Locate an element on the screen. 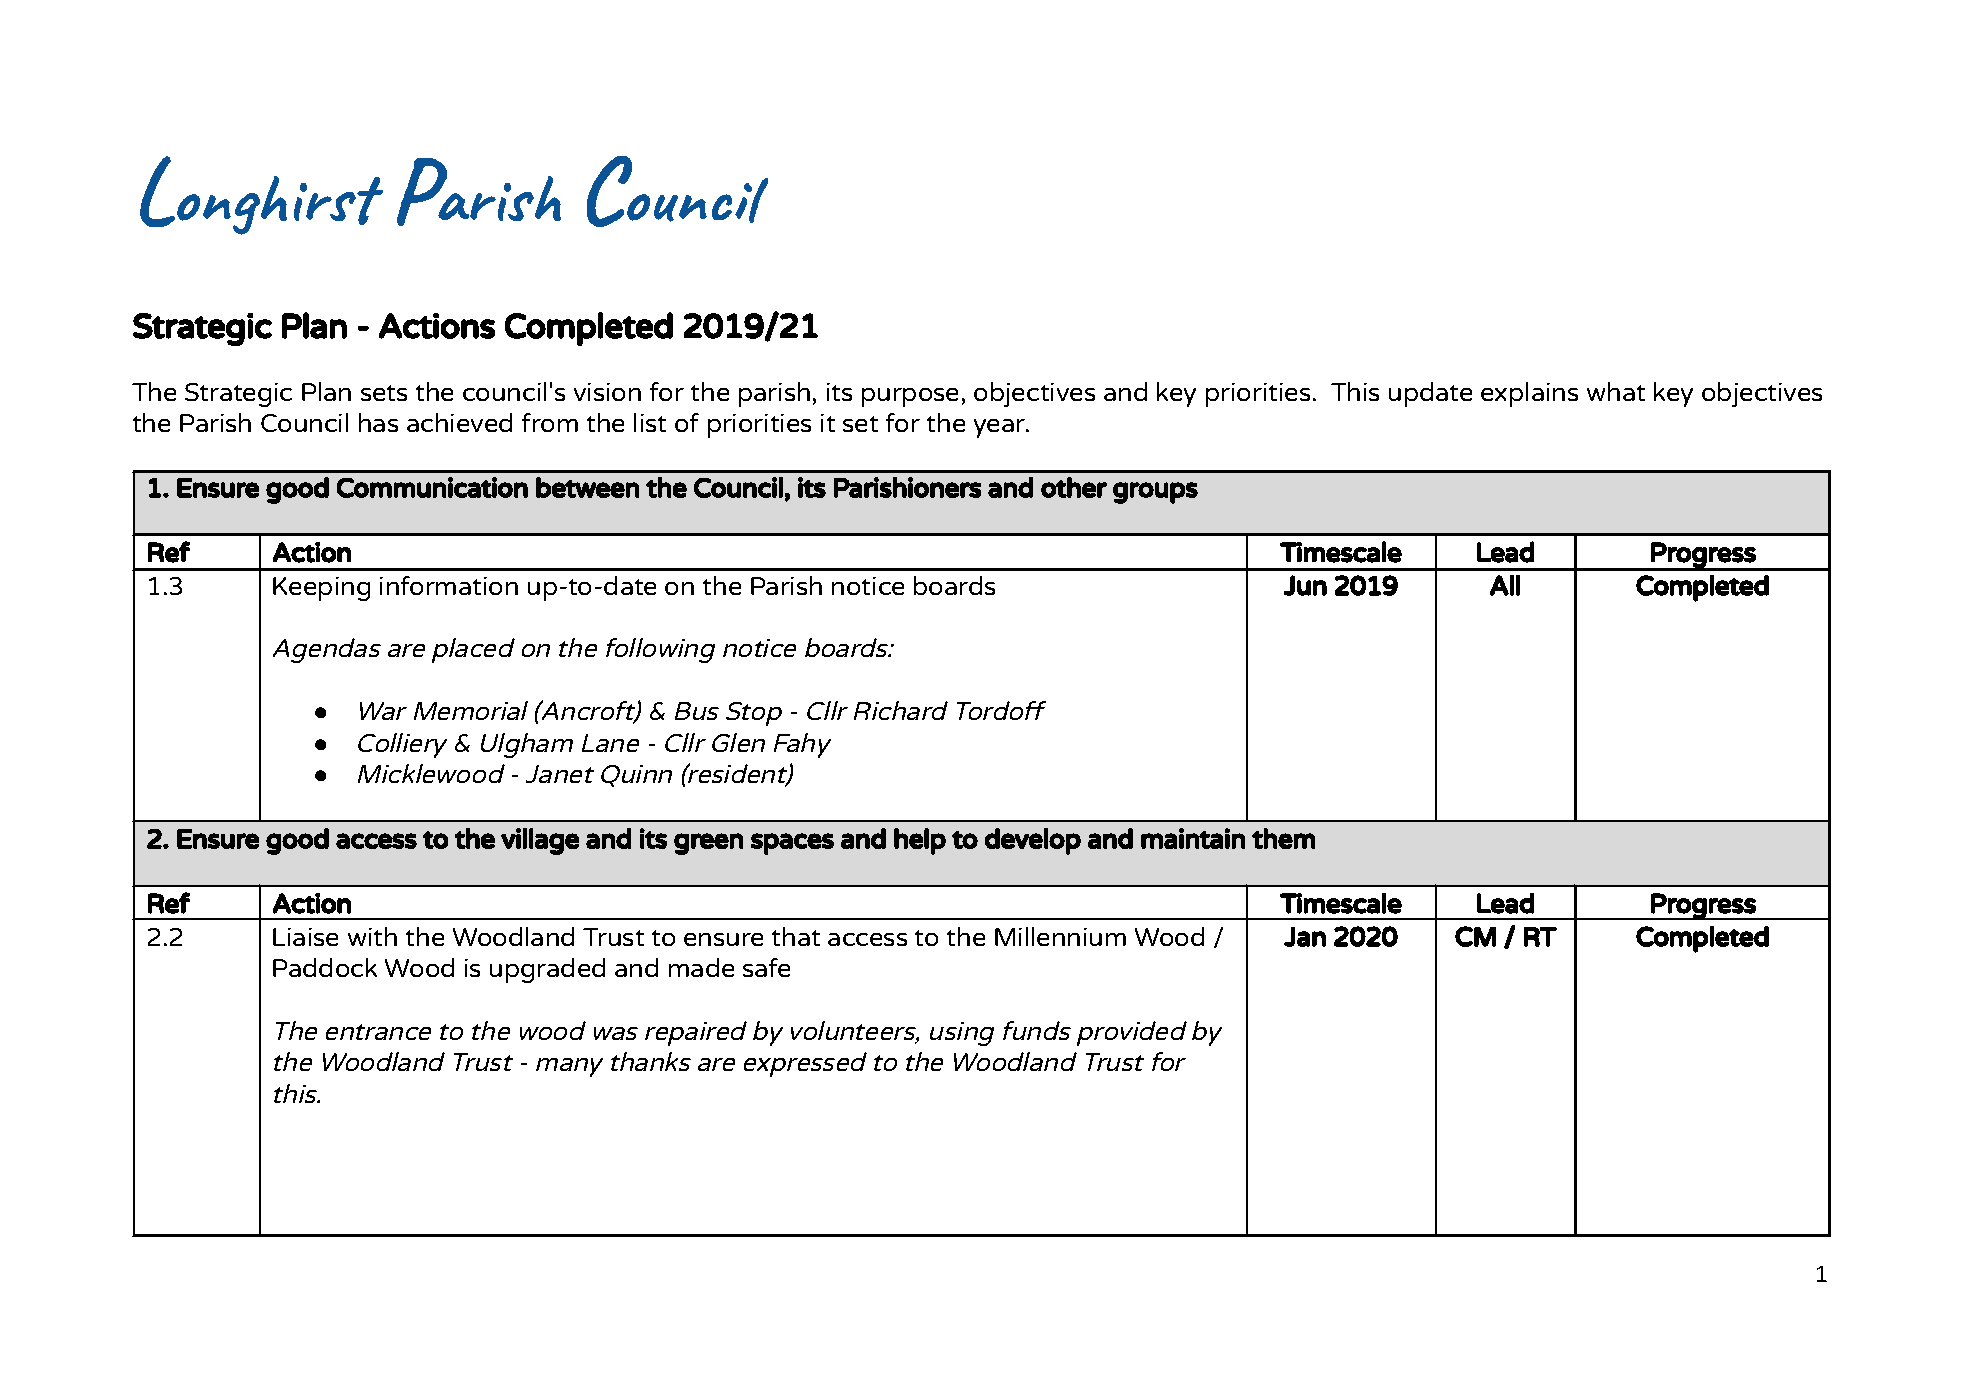 The image size is (1961, 1388). upgraded is located at coordinates (547, 970).
